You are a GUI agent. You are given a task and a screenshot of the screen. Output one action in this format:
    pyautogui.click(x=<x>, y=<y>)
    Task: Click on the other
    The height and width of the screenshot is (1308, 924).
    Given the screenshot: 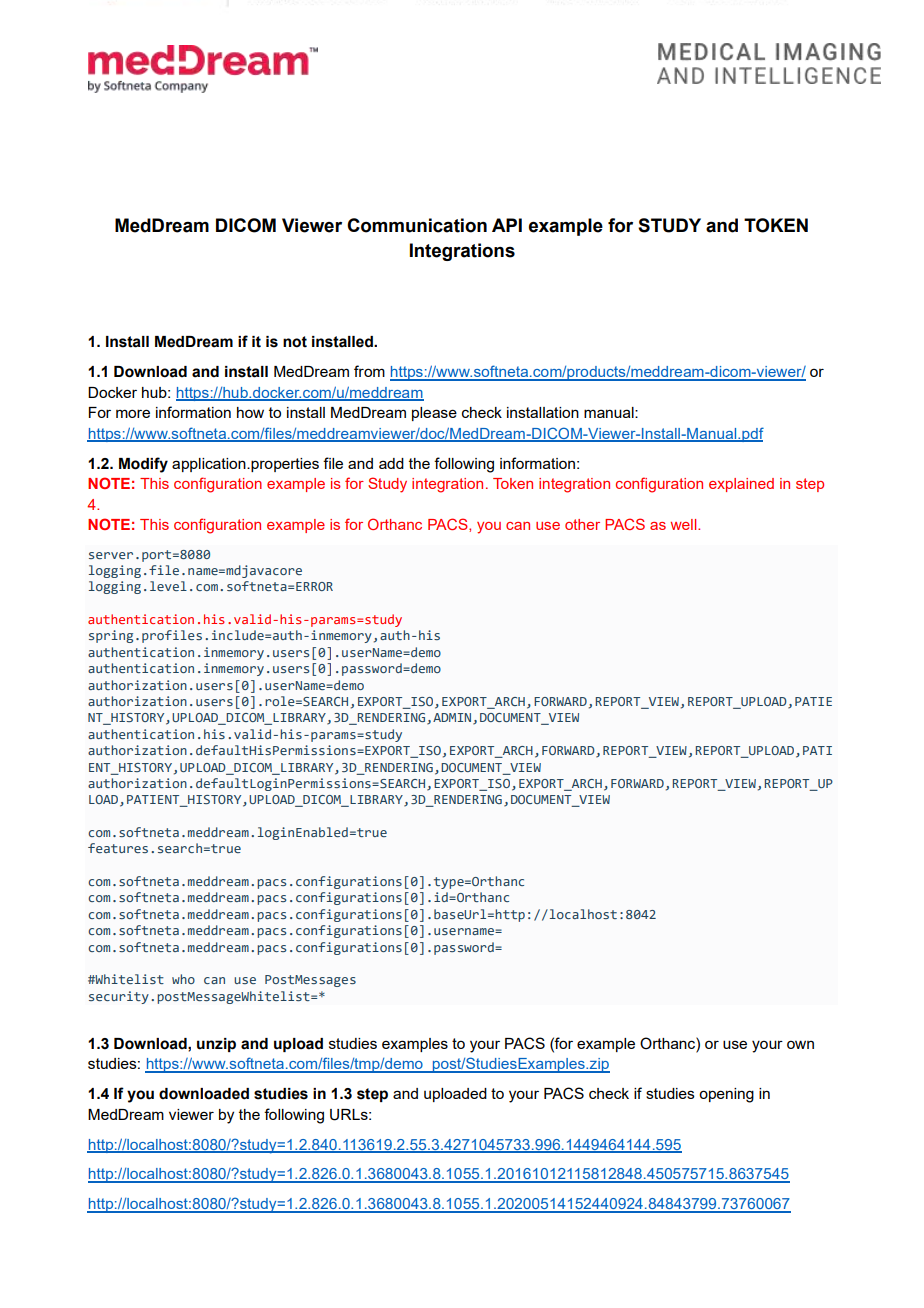 What is the action you would take?
    pyautogui.click(x=582, y=524)
